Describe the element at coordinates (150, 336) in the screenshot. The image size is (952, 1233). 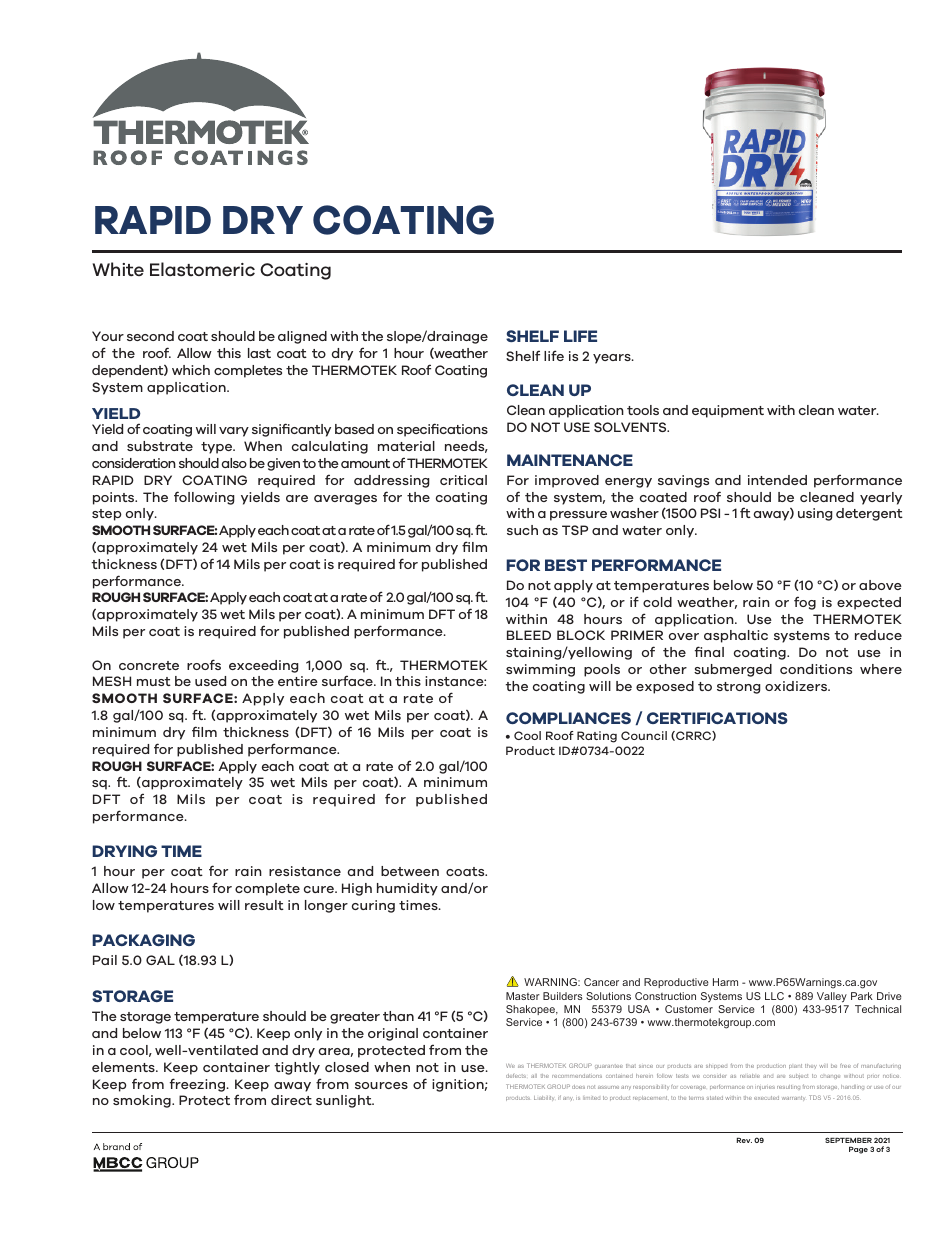
I see `second` at that location.
